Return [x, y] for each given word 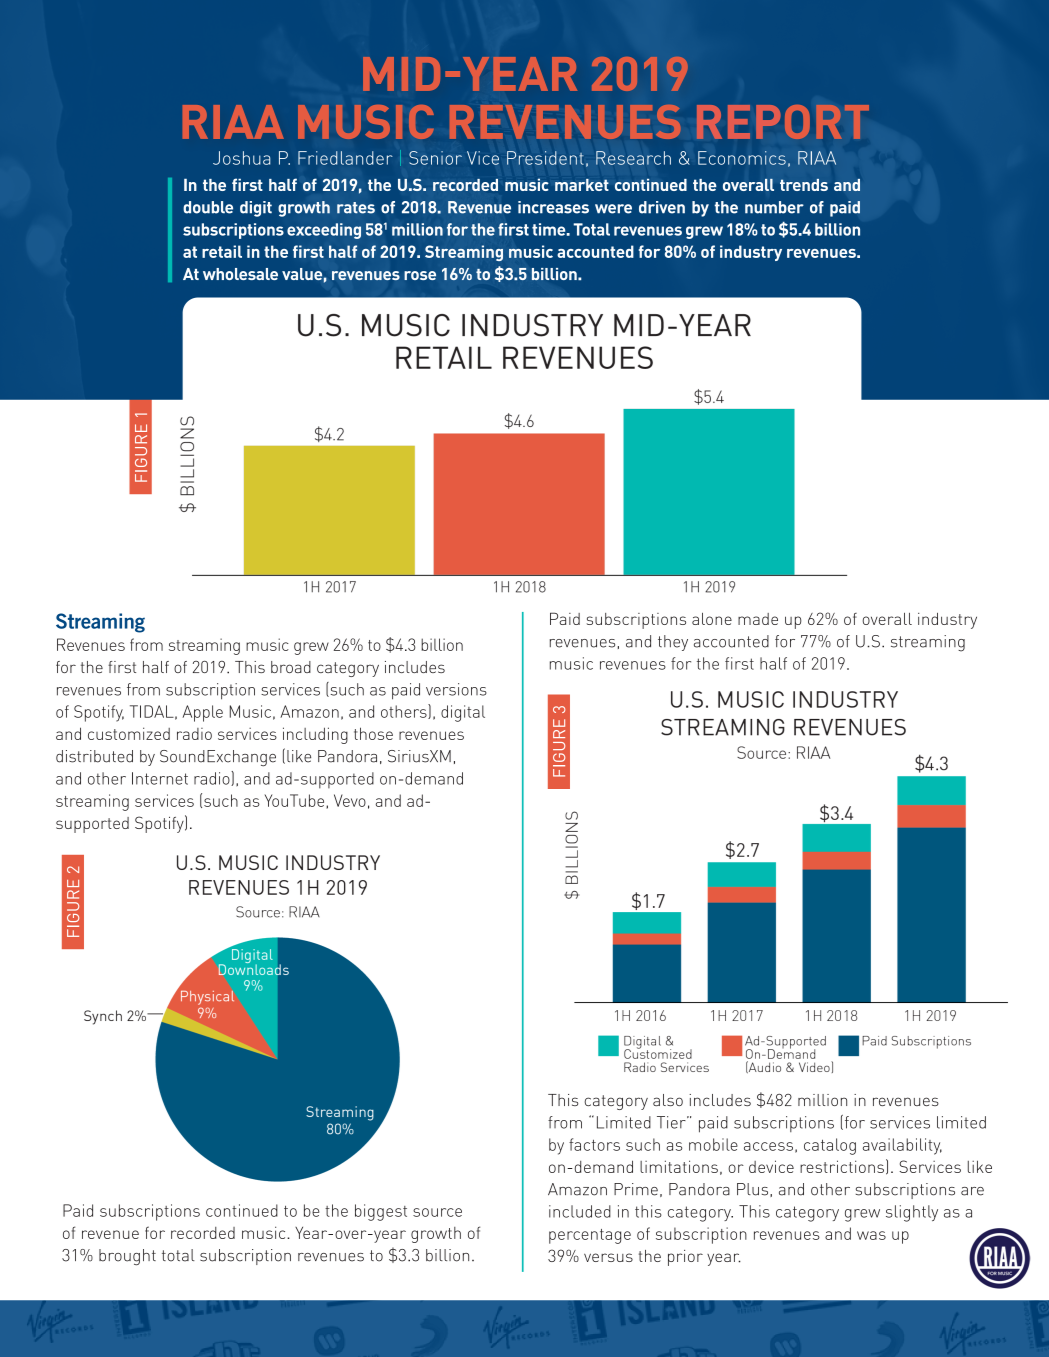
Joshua [242, 158]
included [580, 1211]
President [545, 158]
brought [127, 1257]
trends [804, 185]
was [871, 1235]
